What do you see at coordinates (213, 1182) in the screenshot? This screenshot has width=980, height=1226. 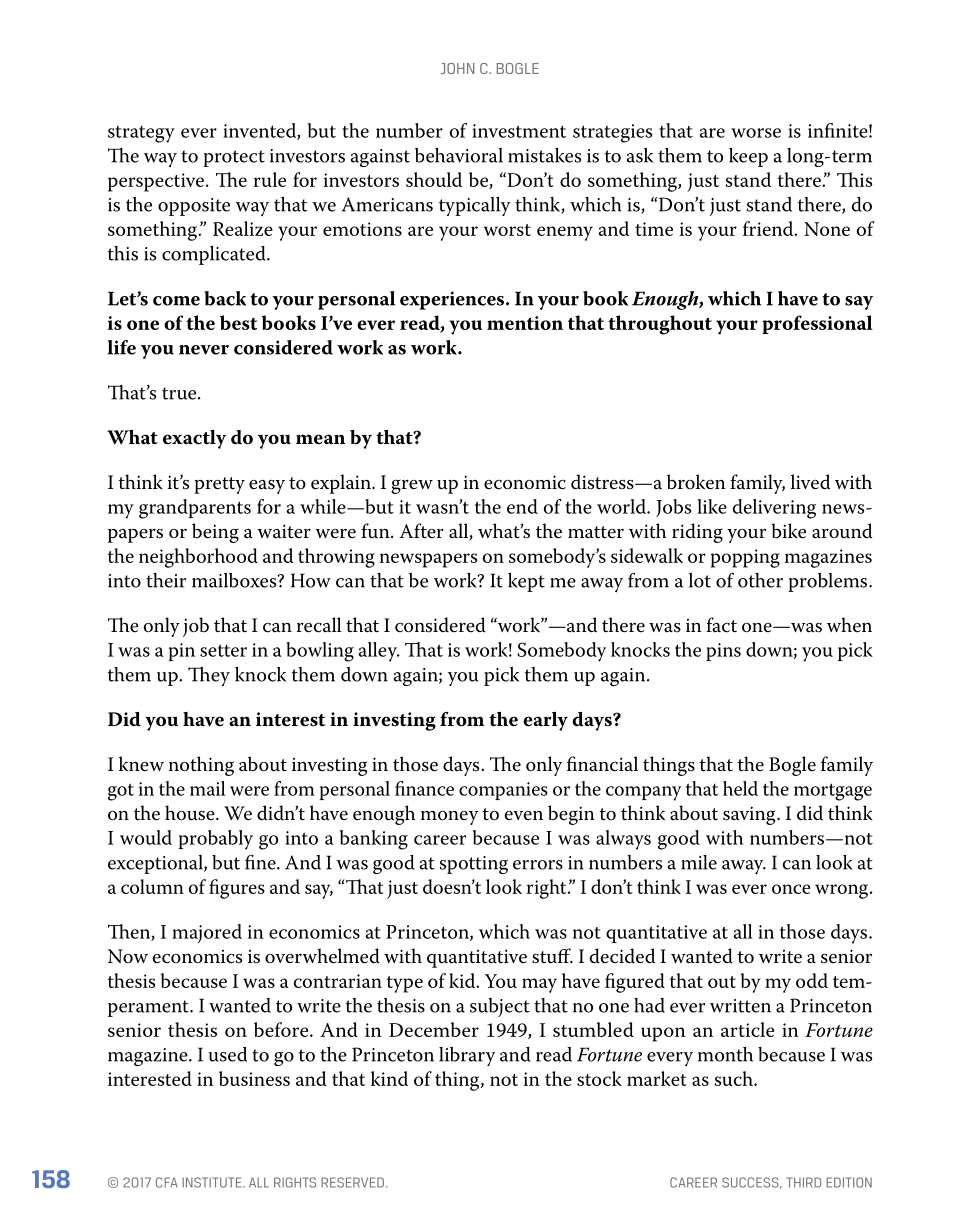 I see `INSTITUTE` at bounding box center [213, 1182].
